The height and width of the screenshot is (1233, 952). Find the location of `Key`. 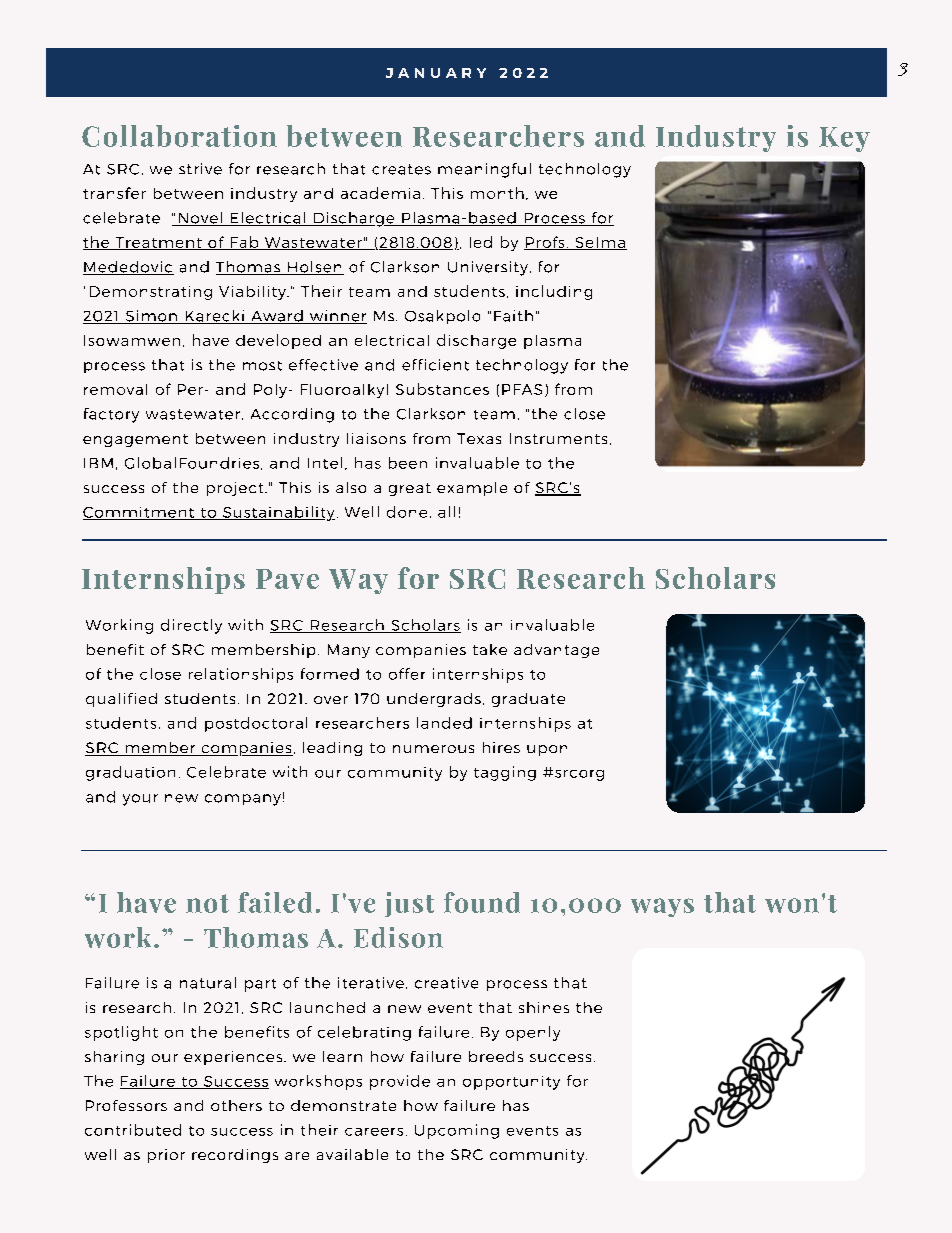

Key is located at coordinates (844, 139).
